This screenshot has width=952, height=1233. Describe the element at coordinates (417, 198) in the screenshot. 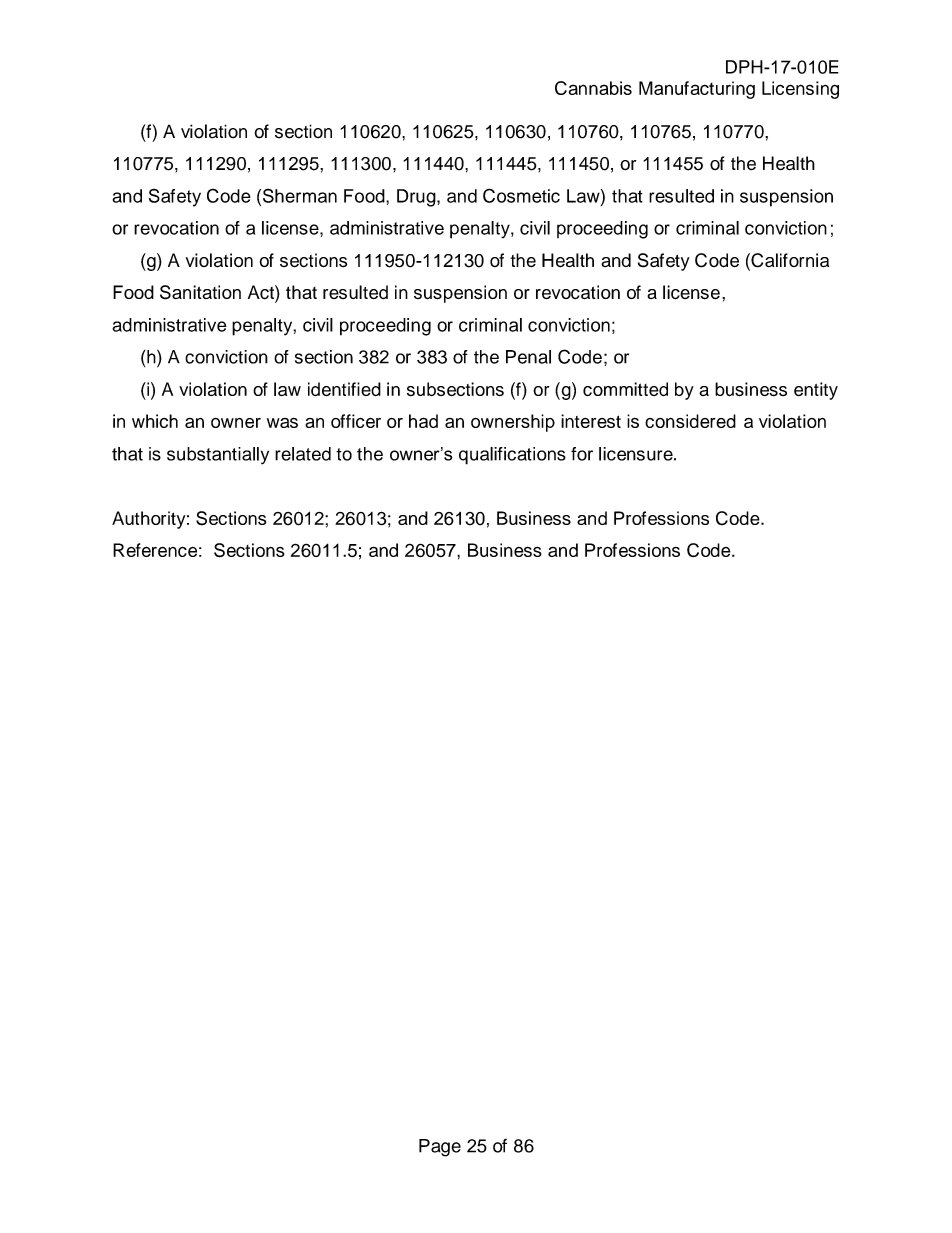

I see `Drug` at that location.
